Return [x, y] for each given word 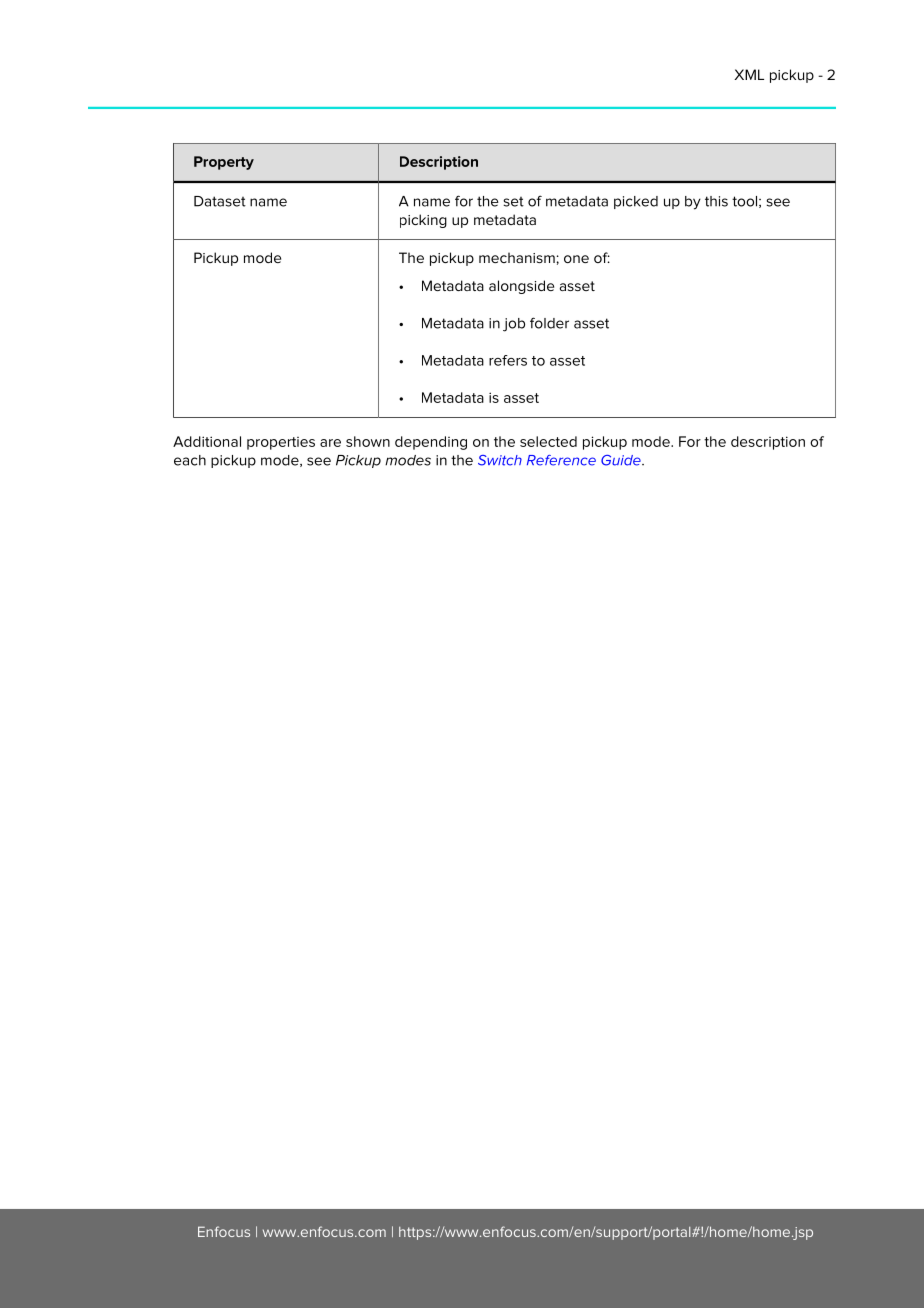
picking [423, 221]
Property [224, 163]
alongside [521, 287]
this [716, 201]
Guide [622, 460]
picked [636, 202]
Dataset [220, 201]
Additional [207, 441]
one [576, 259]
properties [281, 443]
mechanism [517, 257]
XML [749, 74]
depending [431, 443]
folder [549, 323]
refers [508, 360]
